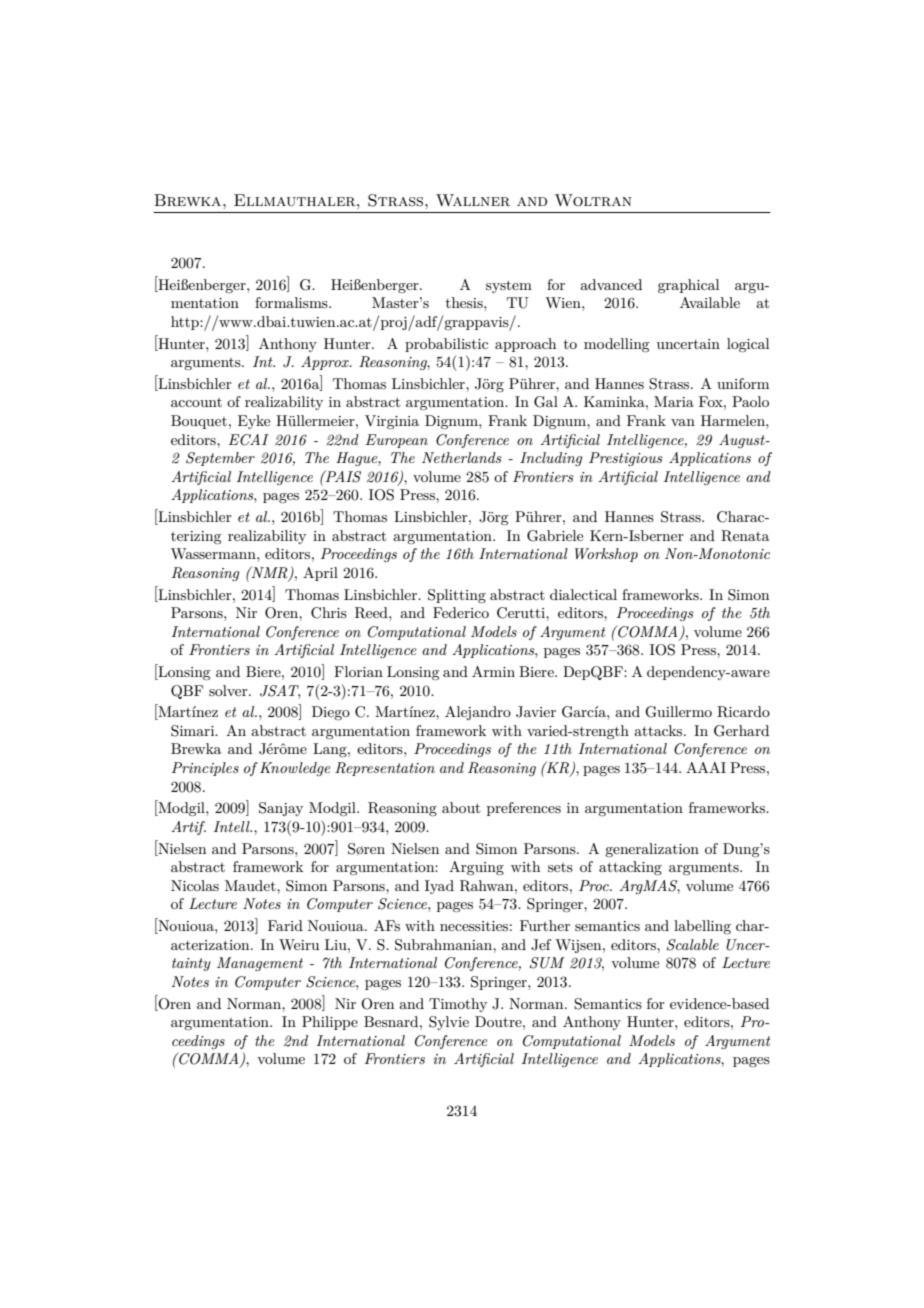  What do you see at coordinates (330, 1023) in the screenshot?
I see `Philippe` at bounding box center [330, 1023].
